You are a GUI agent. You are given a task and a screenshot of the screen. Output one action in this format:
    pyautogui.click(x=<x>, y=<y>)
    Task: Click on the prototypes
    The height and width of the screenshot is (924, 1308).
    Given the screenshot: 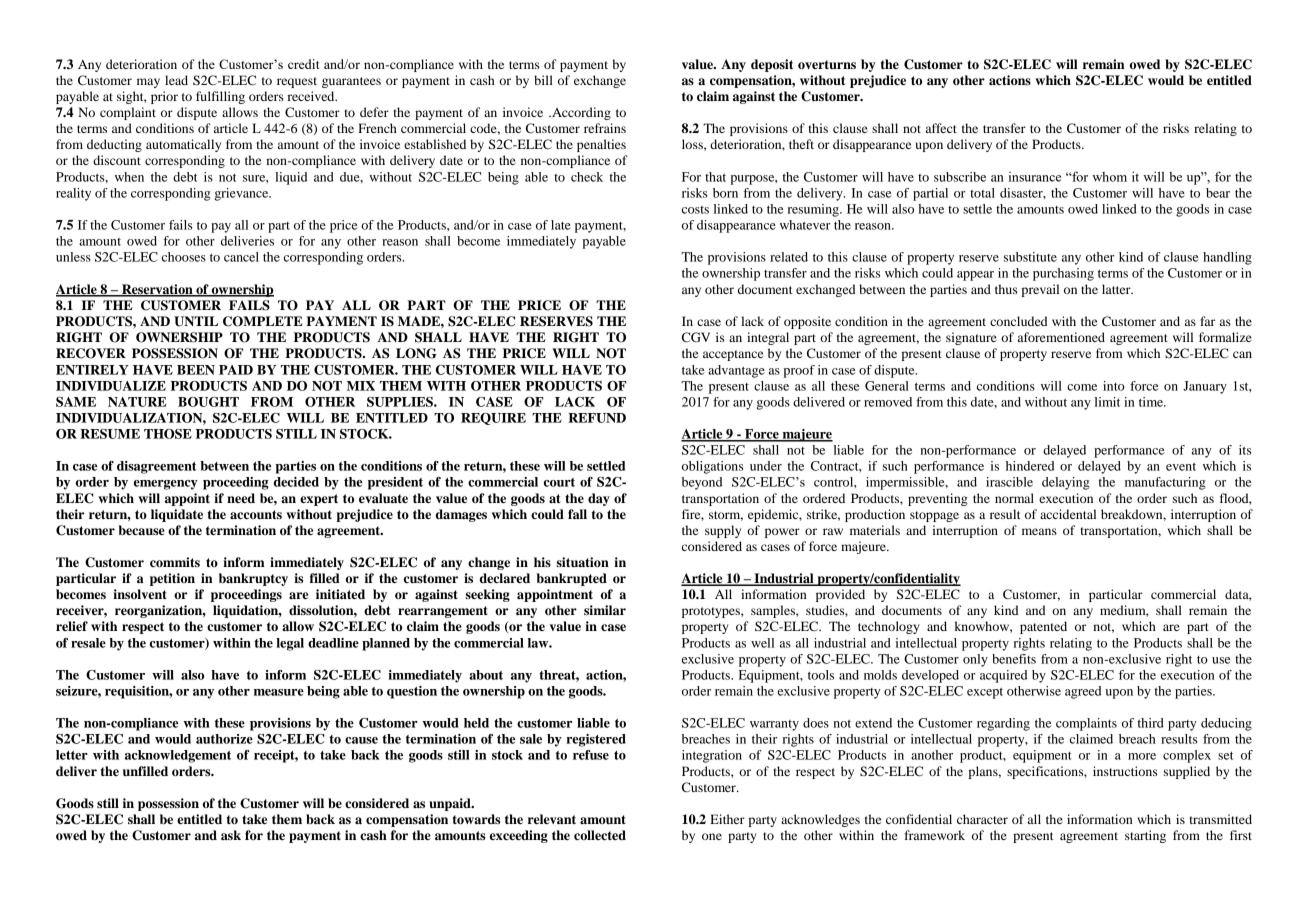 What is the action you would take?
    pyautogui.click(x=712, y=612)
